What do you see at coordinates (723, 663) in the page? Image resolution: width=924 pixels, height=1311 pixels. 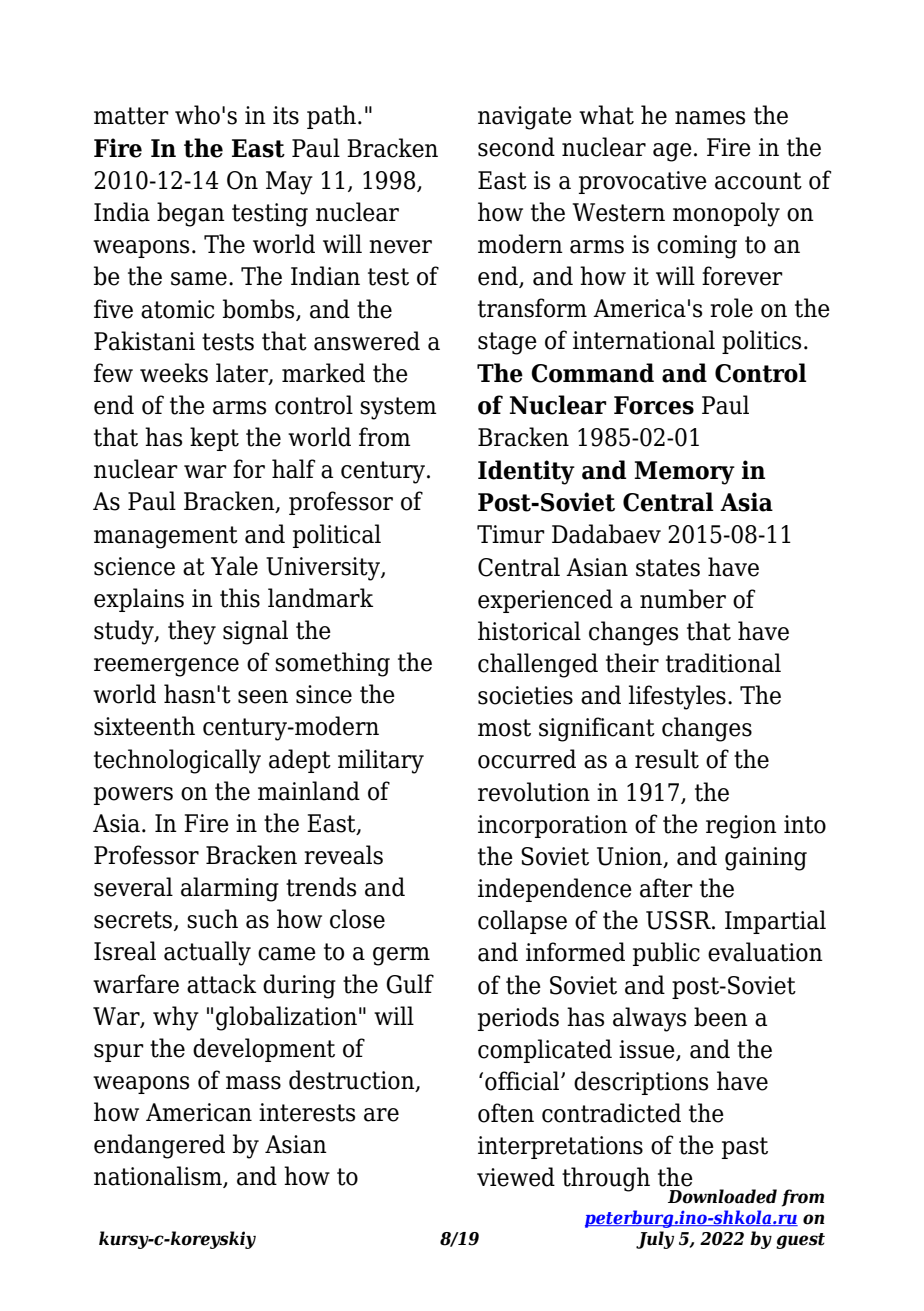 I see `traditional` at bounding box center [723, 663].
